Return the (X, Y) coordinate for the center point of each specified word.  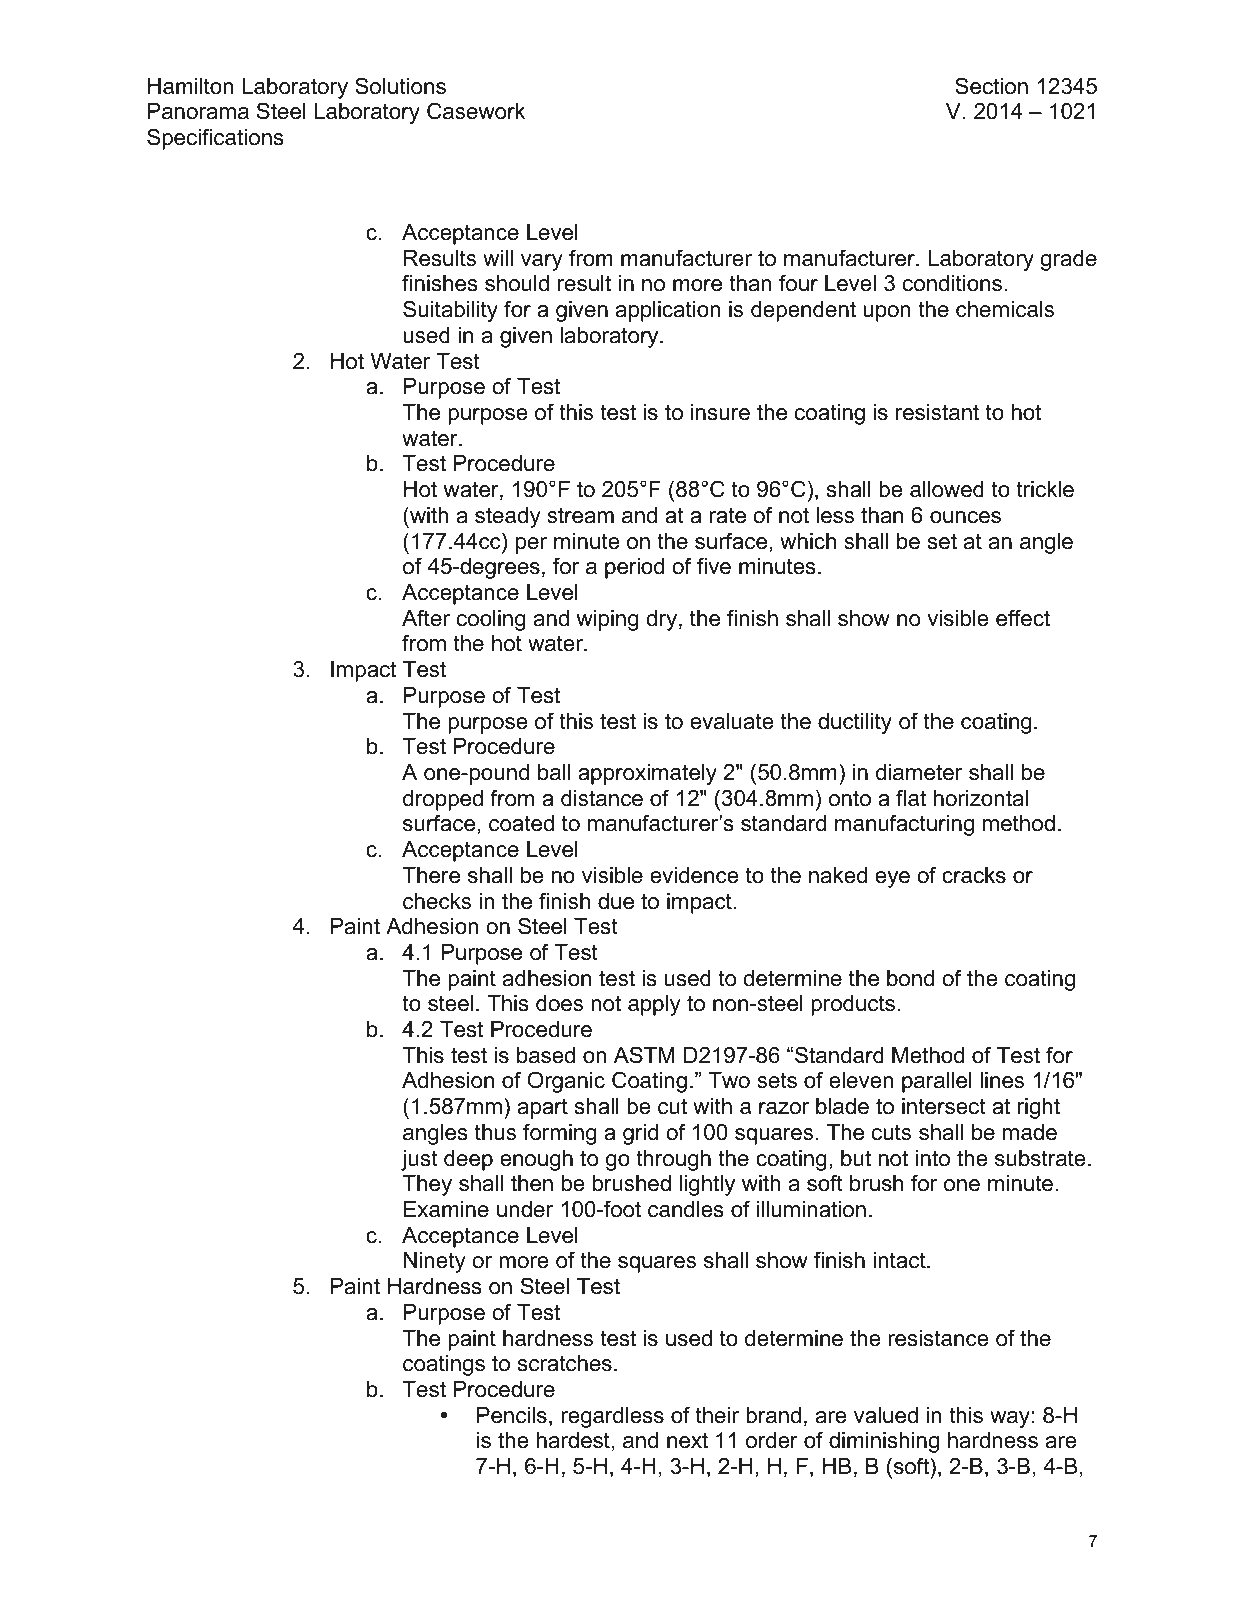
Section (991, 86)
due (616, 901)
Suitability (450, 311)
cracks (974, 875)
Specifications (215, 139)
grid (640, 1134)
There (431, 875)
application (668, 311)
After (426, 618)
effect (1023, 618)
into (933, 1158)
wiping (607, 620)
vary (542, 262)
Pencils (512, 1415)
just (419, 1160)
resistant (937, 412)
